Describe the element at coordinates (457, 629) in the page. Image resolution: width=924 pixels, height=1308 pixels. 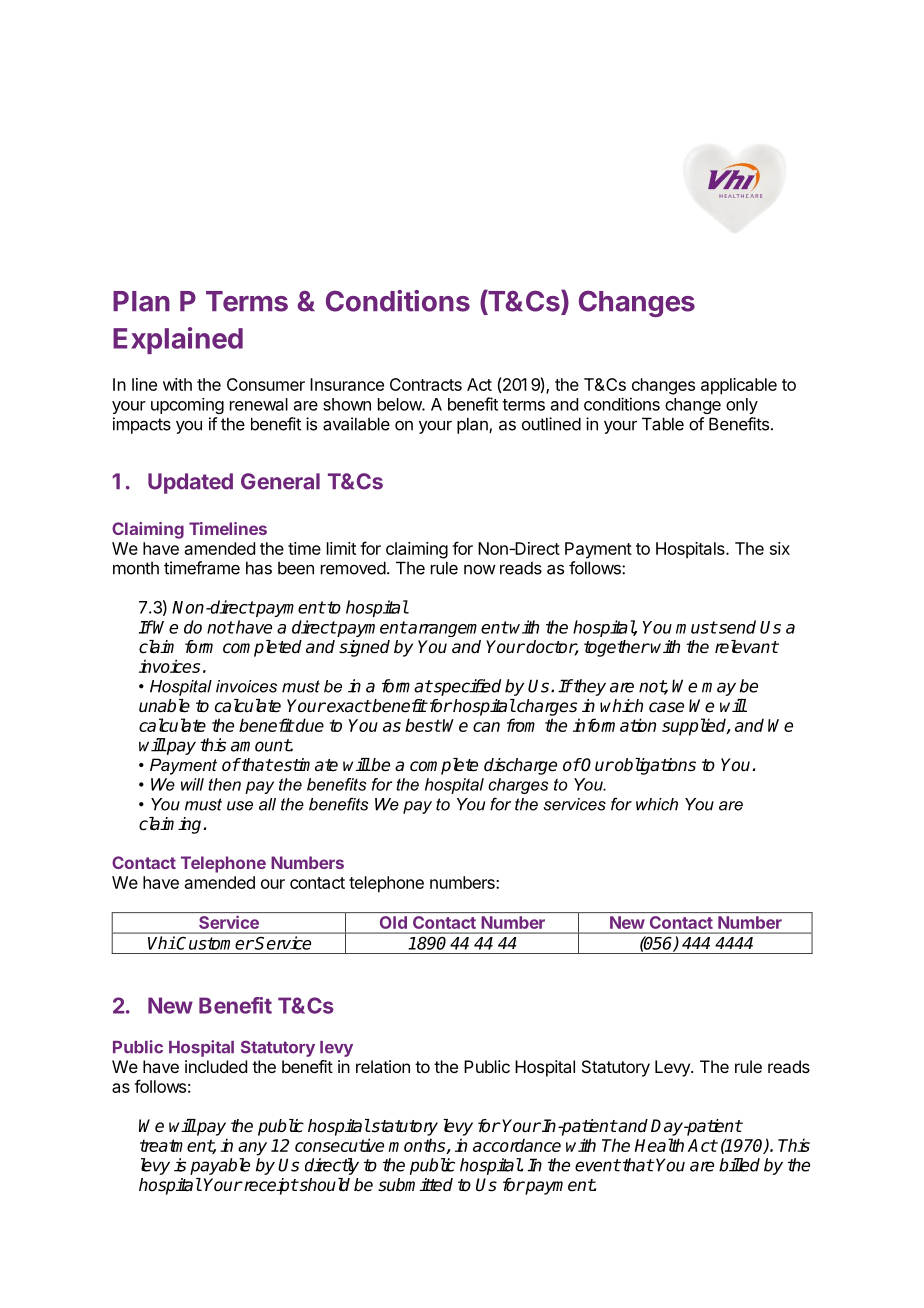
I see `arrangement` at that location.
